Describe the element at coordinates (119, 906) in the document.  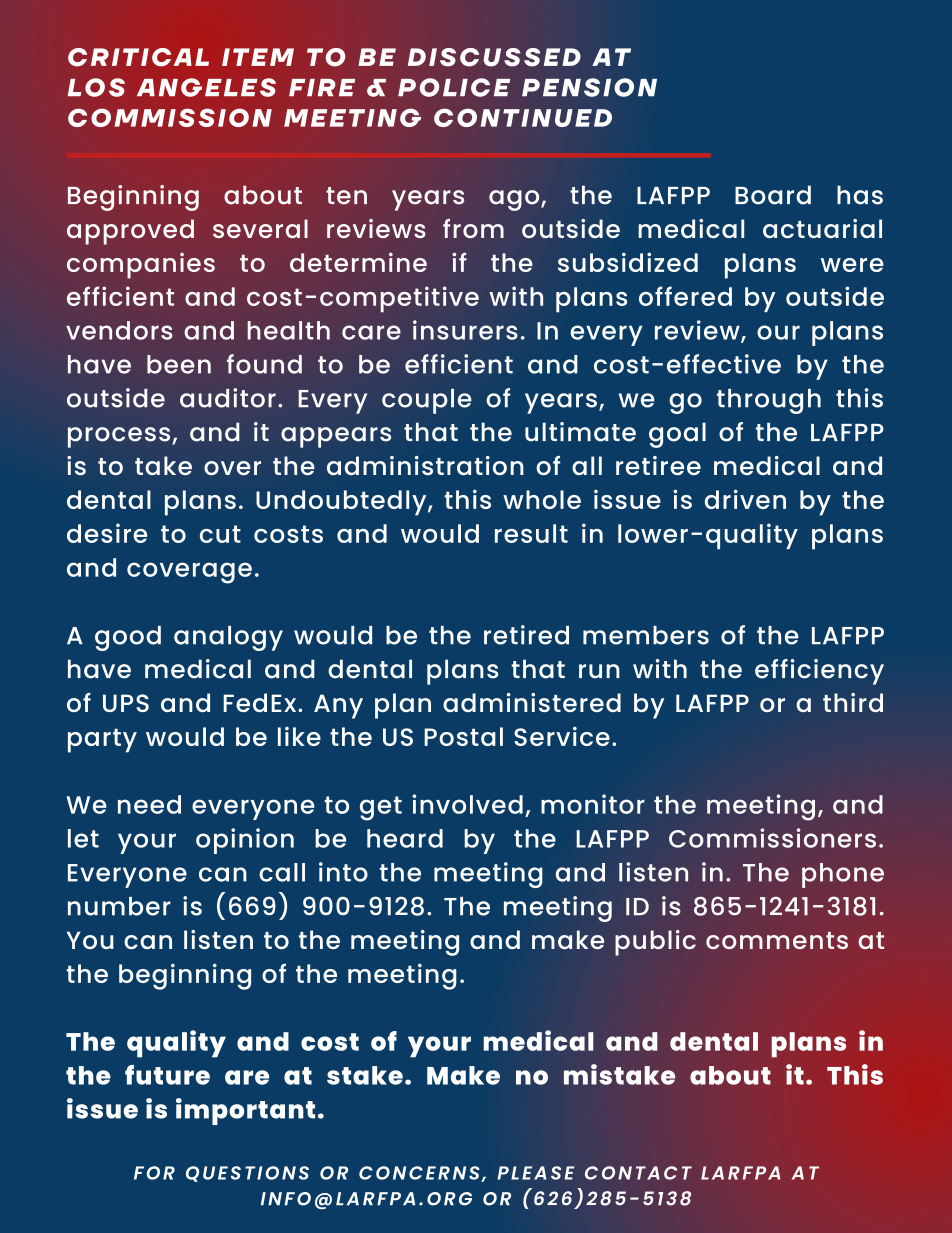
I see `number` at that location.
